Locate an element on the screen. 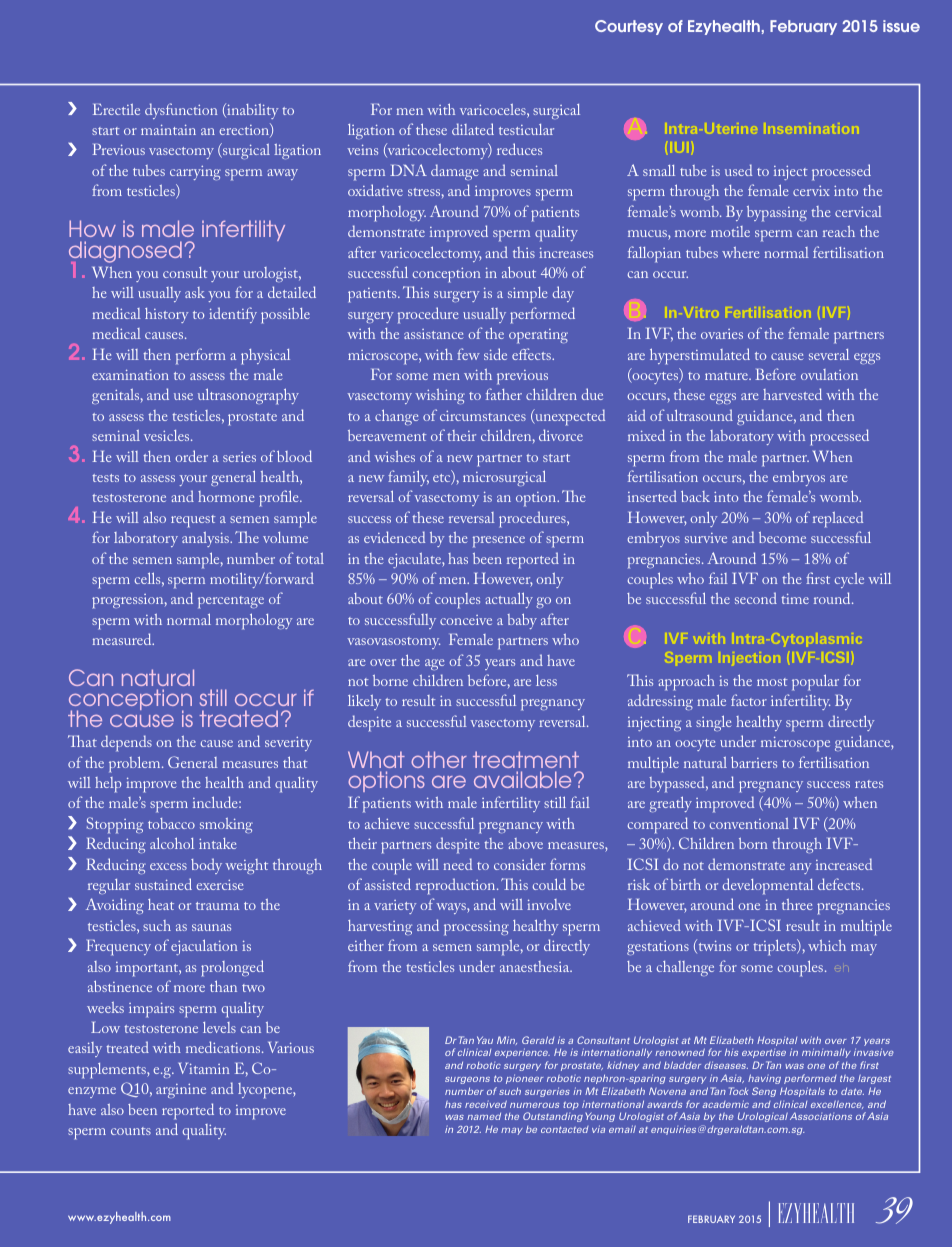 This screenshot has width=952, height=1247. time is located at coordinates (795, 599).
